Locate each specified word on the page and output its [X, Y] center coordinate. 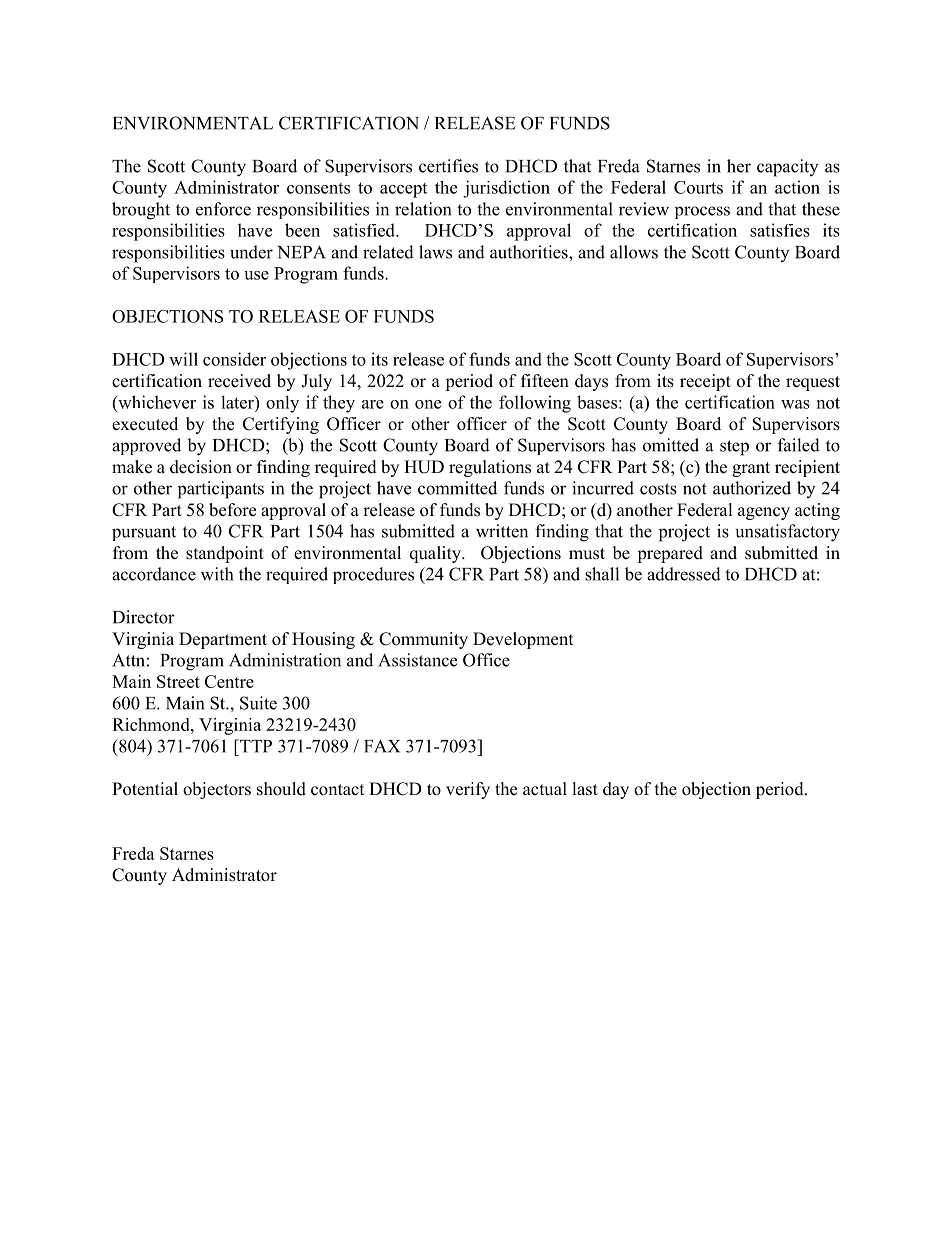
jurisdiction [506, 189]
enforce [223, 209]
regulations [490, 468]
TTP [255, 746]
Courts [698, 187]
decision [201, 467]
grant [751, 469]
